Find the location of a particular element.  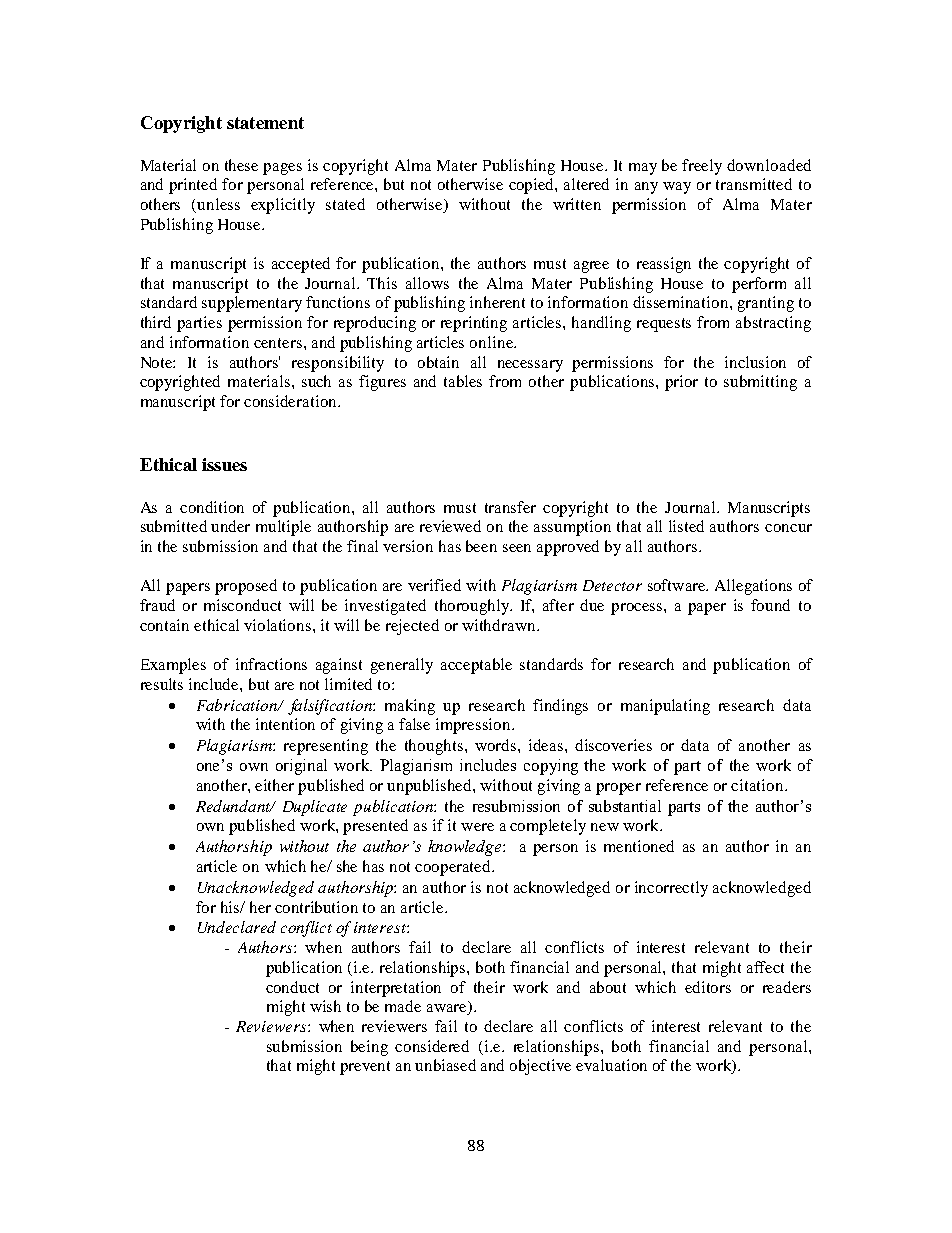

considered is located at coordinates (432, 1046).
